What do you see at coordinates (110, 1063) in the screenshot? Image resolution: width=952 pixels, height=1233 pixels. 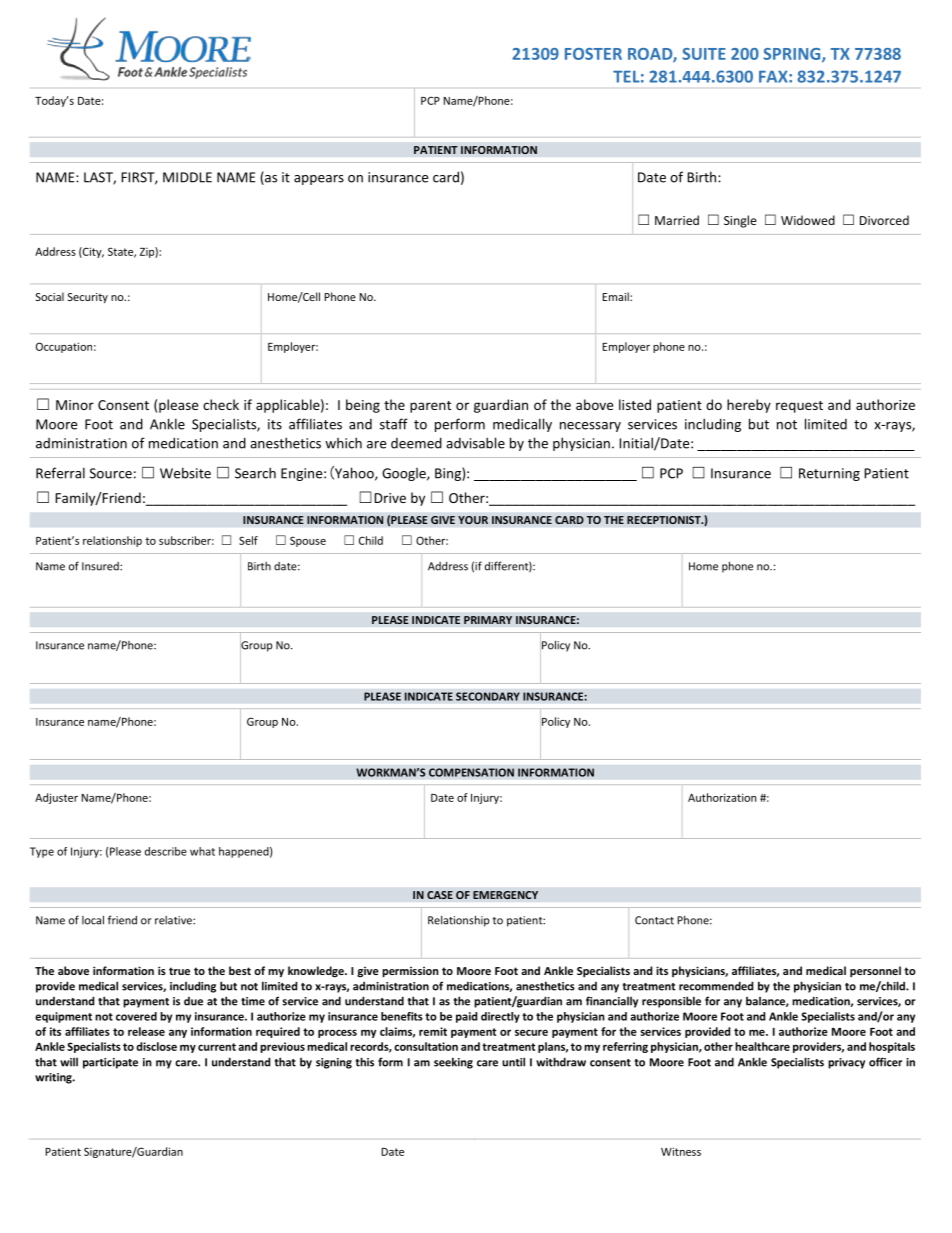 I see `participate` at bounding box center [110, 1063].
